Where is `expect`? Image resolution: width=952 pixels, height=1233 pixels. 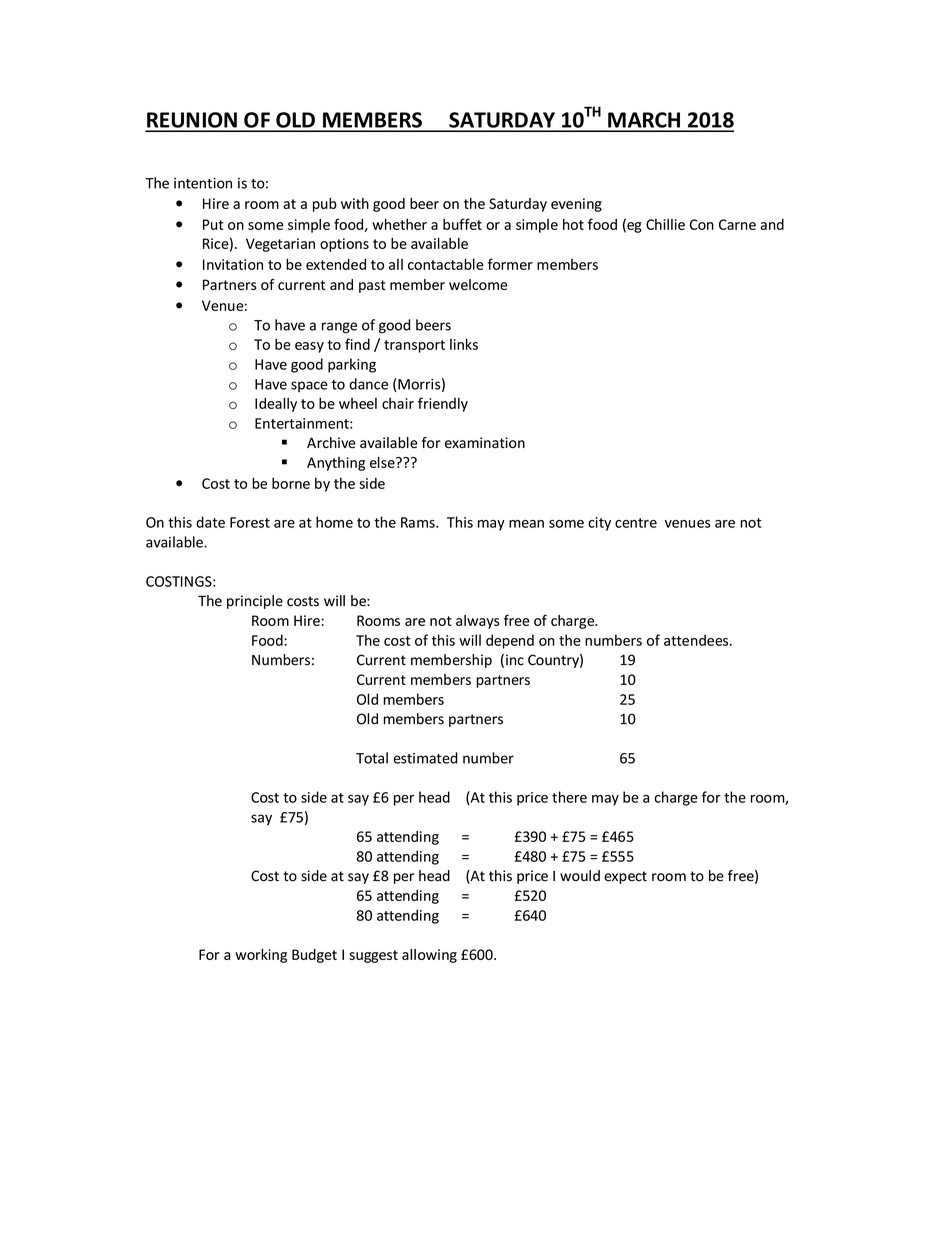 expect is located at coordinates (625, 877).
